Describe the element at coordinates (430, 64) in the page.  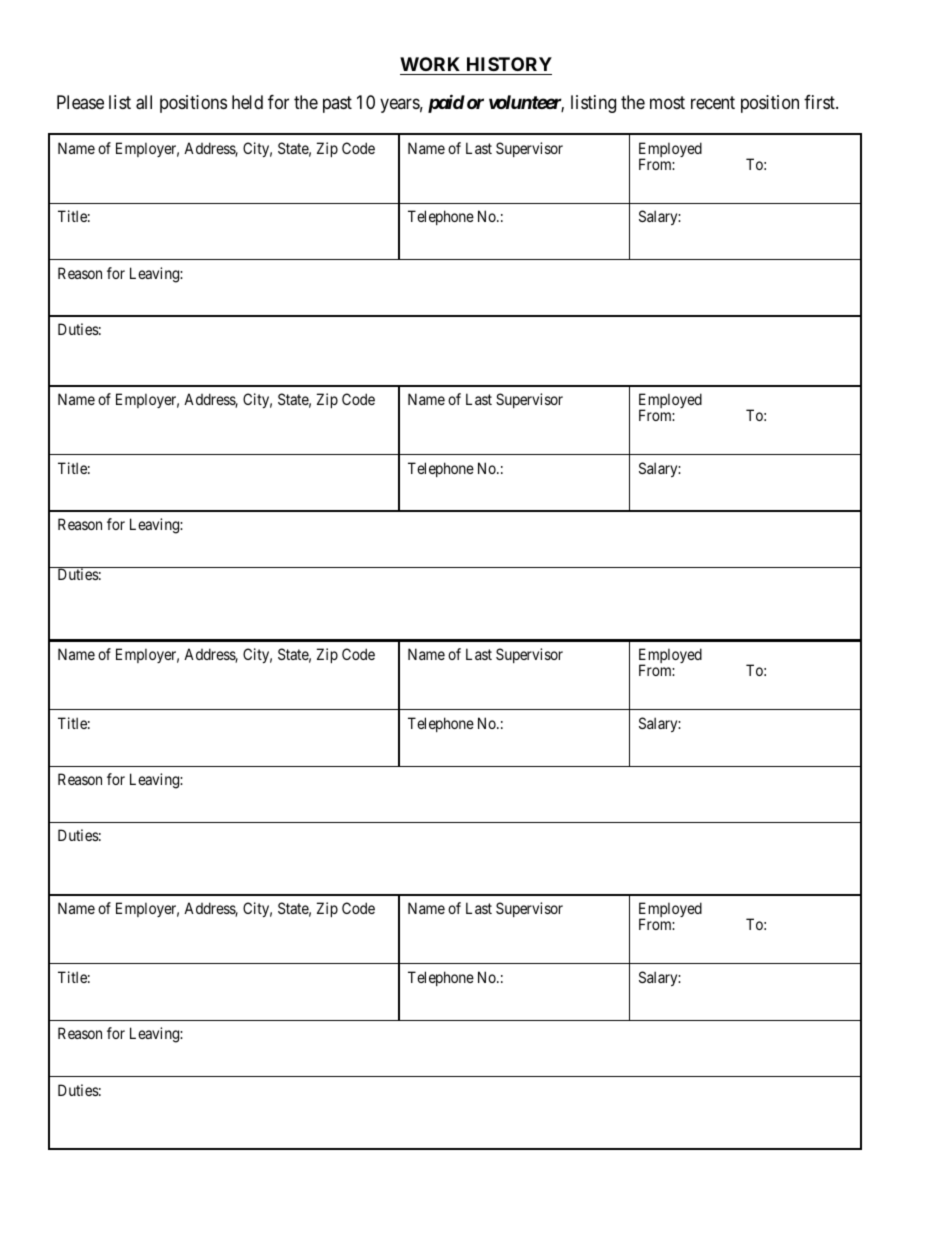
I see `WORK` at that location.
